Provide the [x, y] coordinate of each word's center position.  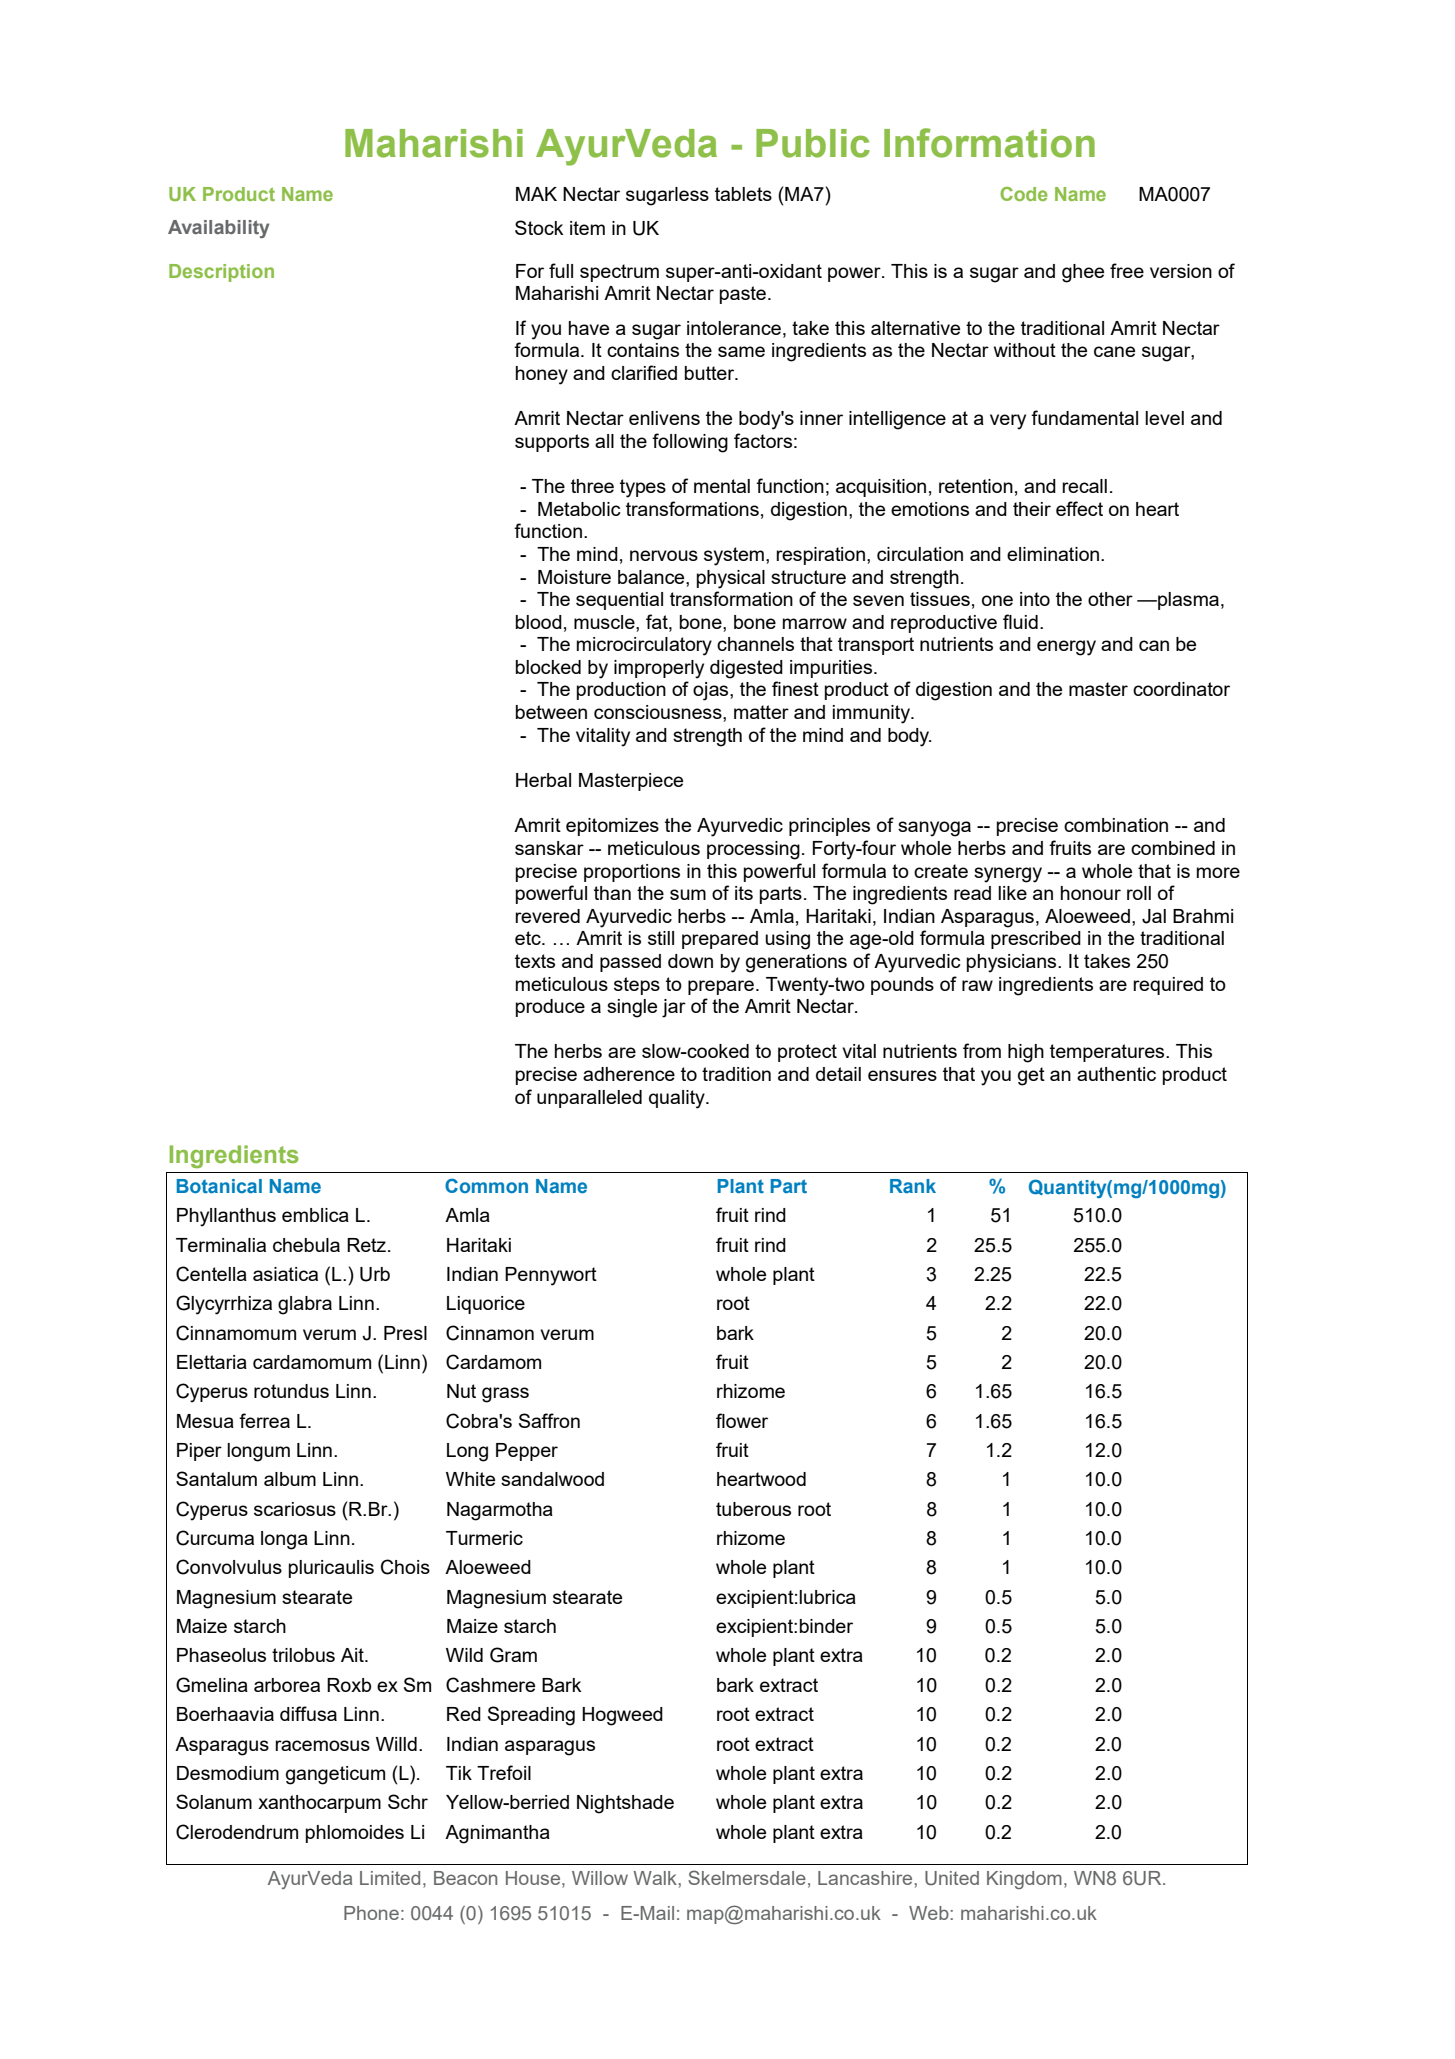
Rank [913, 1186]
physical [731, 579]
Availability [219, 229]
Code [1024, 194]
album [290, 1479]
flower [742, 1420]
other [1110, 599]
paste [743, 295]
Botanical [219, 1186]
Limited [390, 1878]
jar [674, 1008]
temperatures [1108, 1053]
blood [539, 622]
